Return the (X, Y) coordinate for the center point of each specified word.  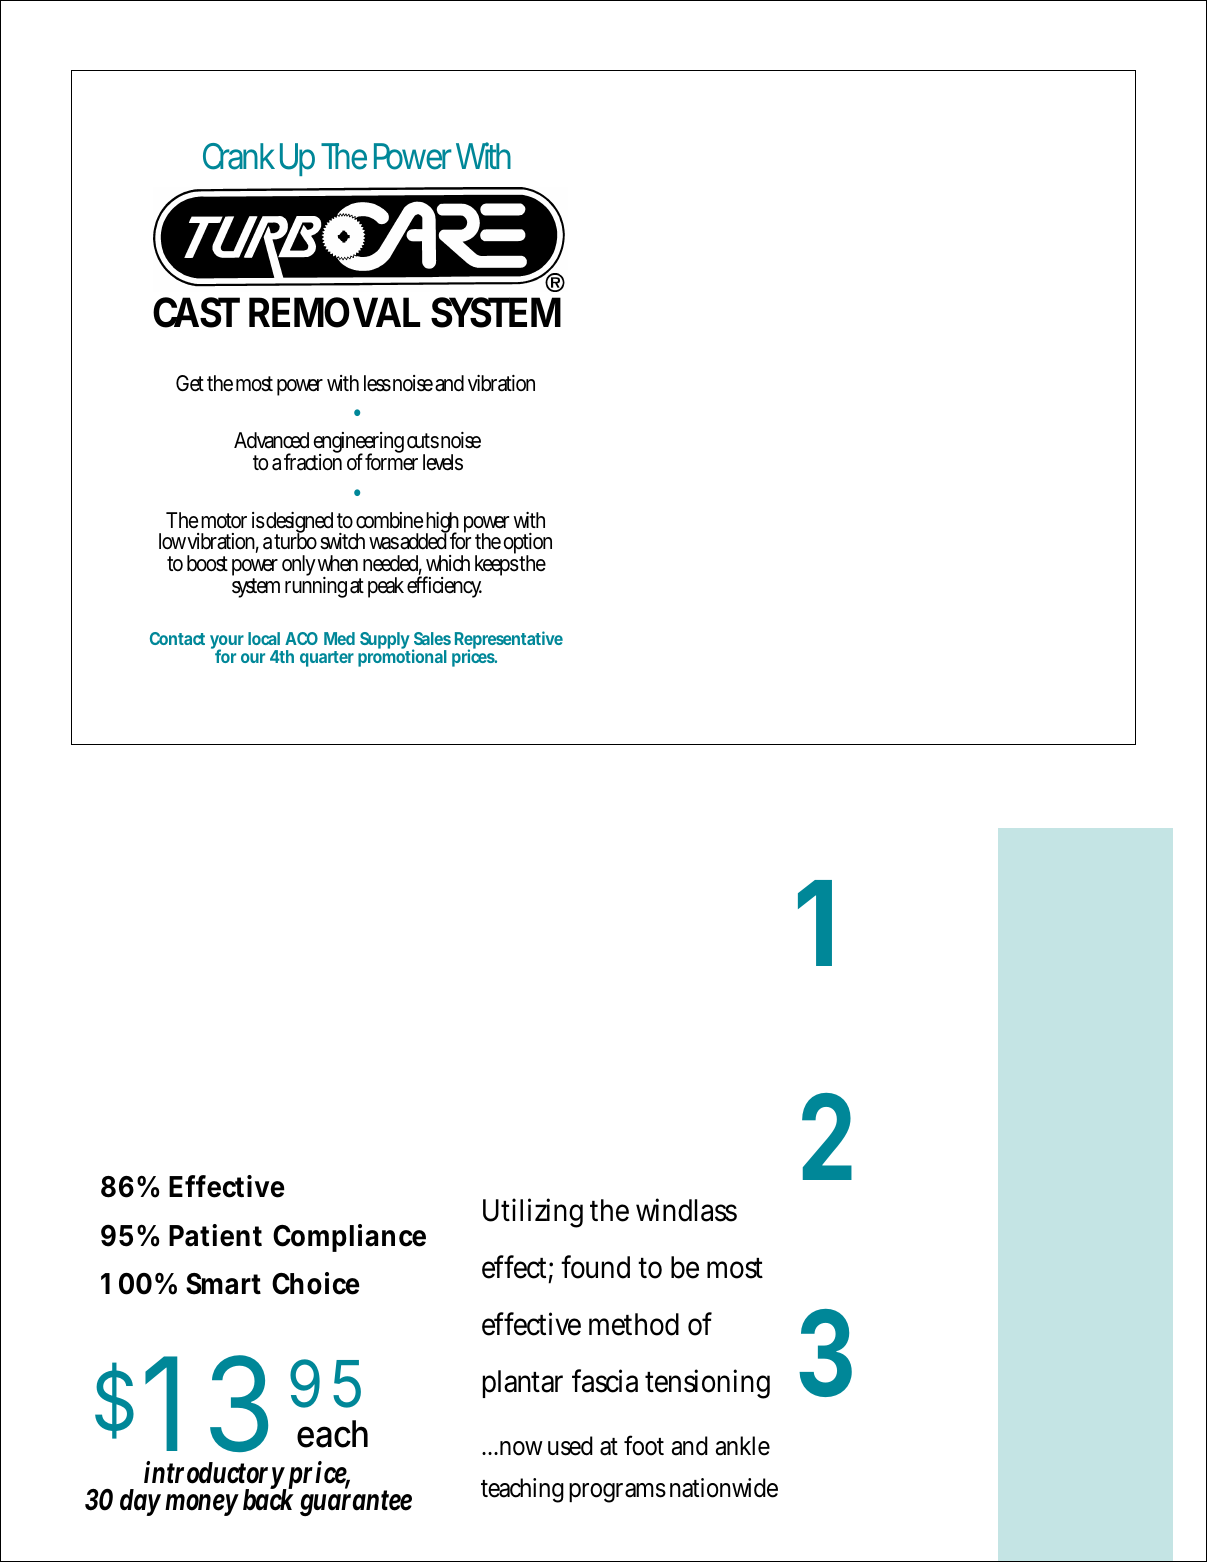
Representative (509, 641)
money (202, 1505)
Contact (177, 638)
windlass (686, 1210)
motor (224, 520)
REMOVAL (334, 312)
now (520, 1448)
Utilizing (533, 1213)
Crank (239, 156)
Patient (215, 1235)
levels (443, 462)
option (527, 545)
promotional (402, 657)
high (442, 524)
